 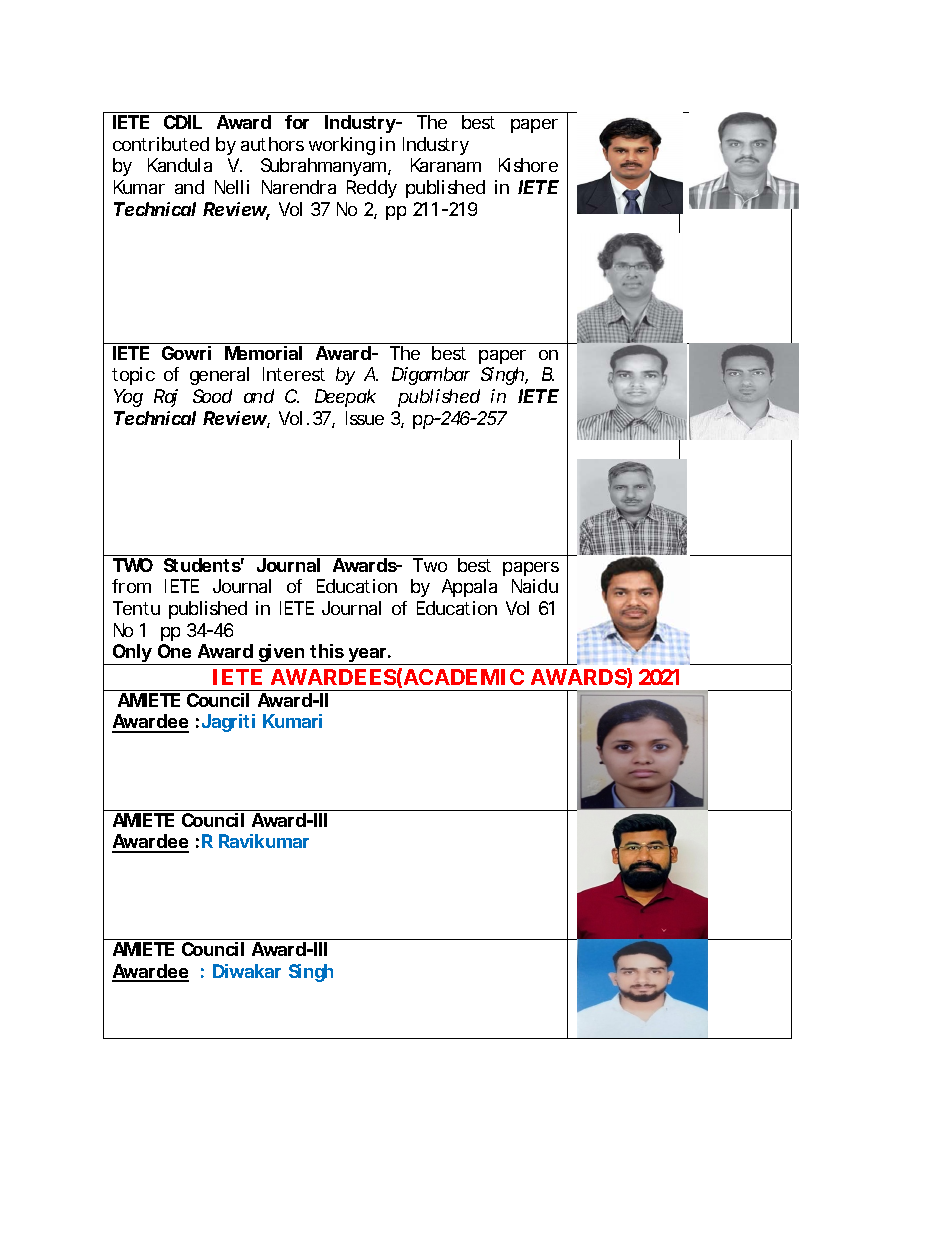 I want to click on Reddy, so click(x=372, y=189).
